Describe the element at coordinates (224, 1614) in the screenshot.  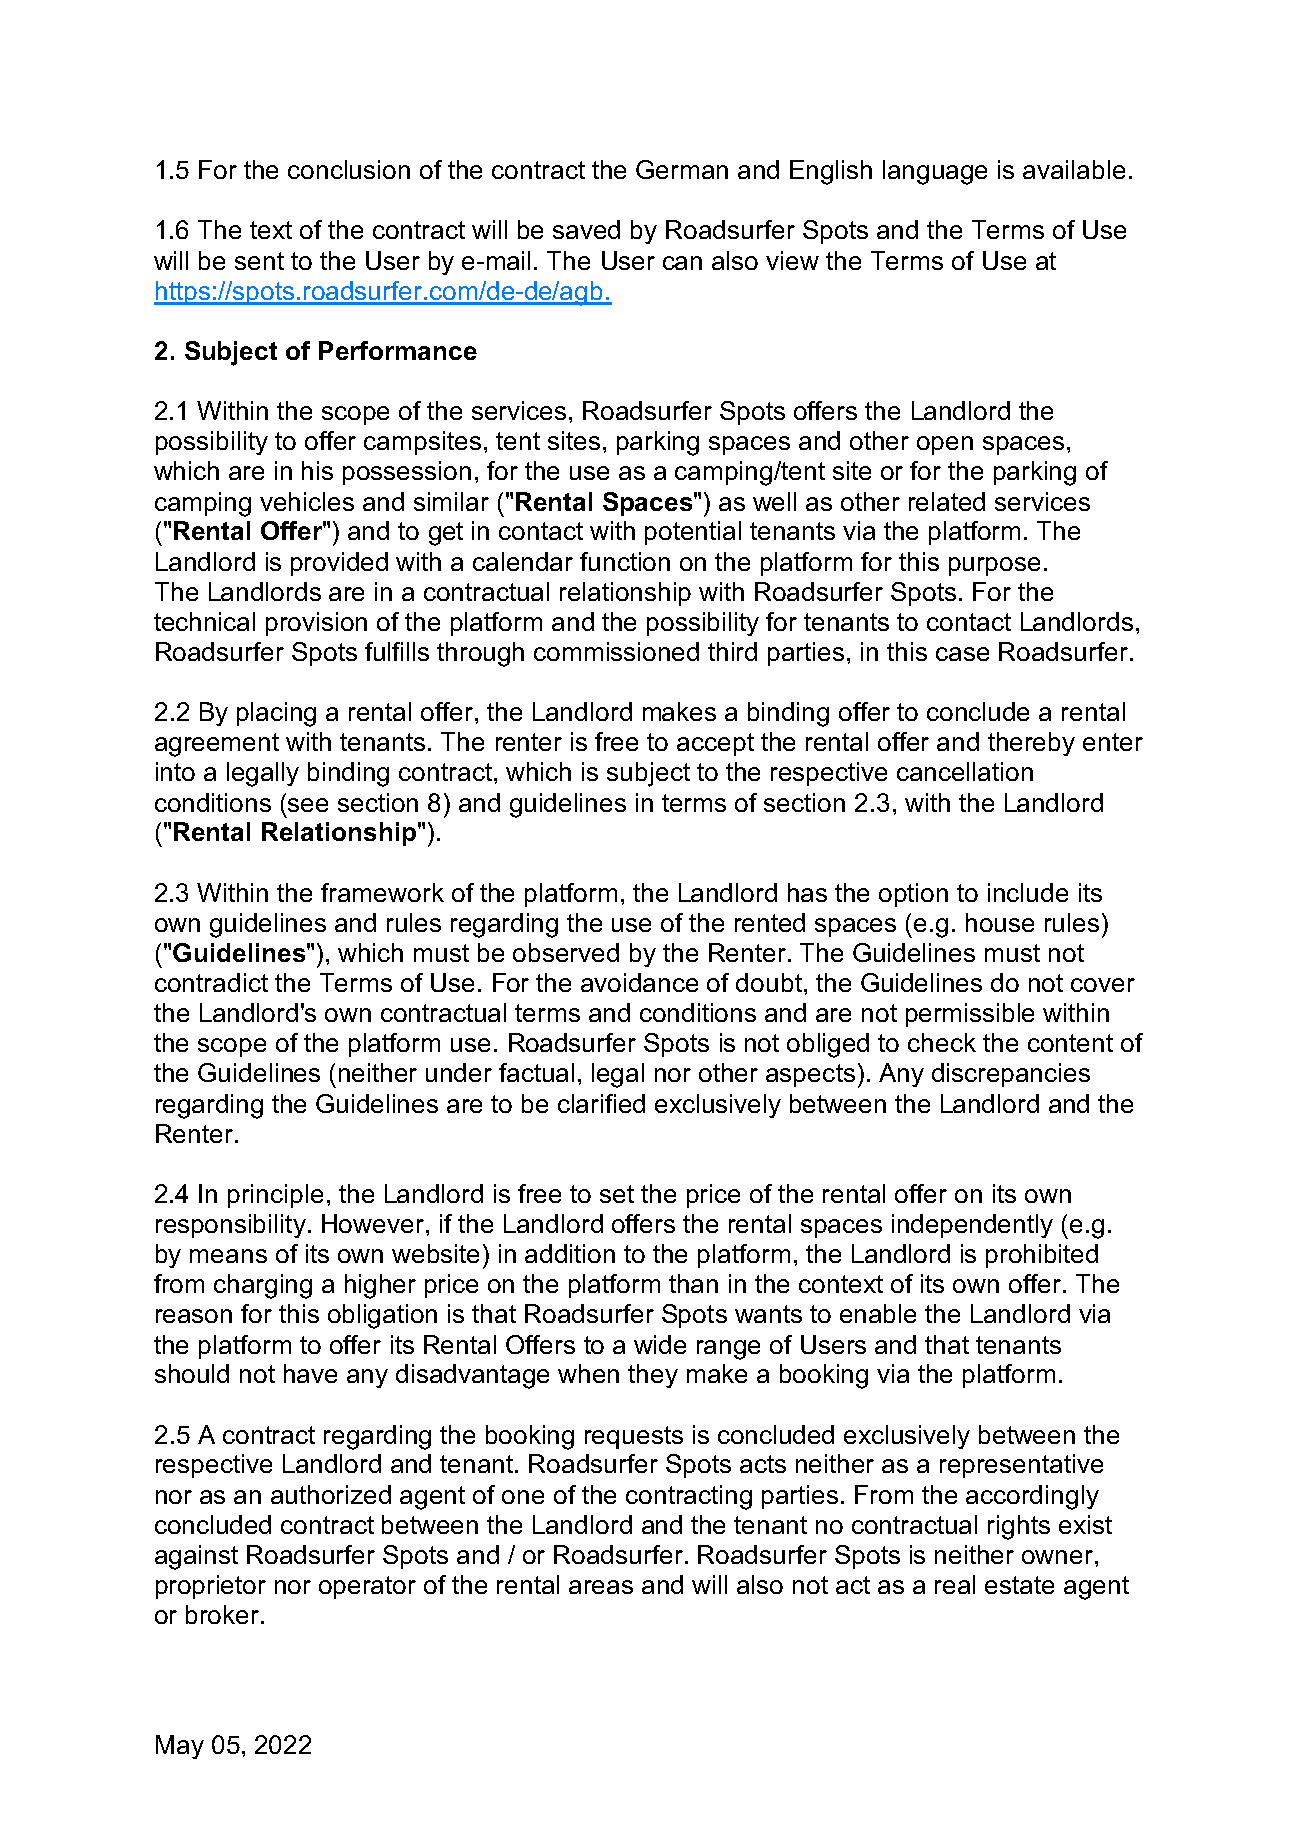
I see `broker` at that location.
